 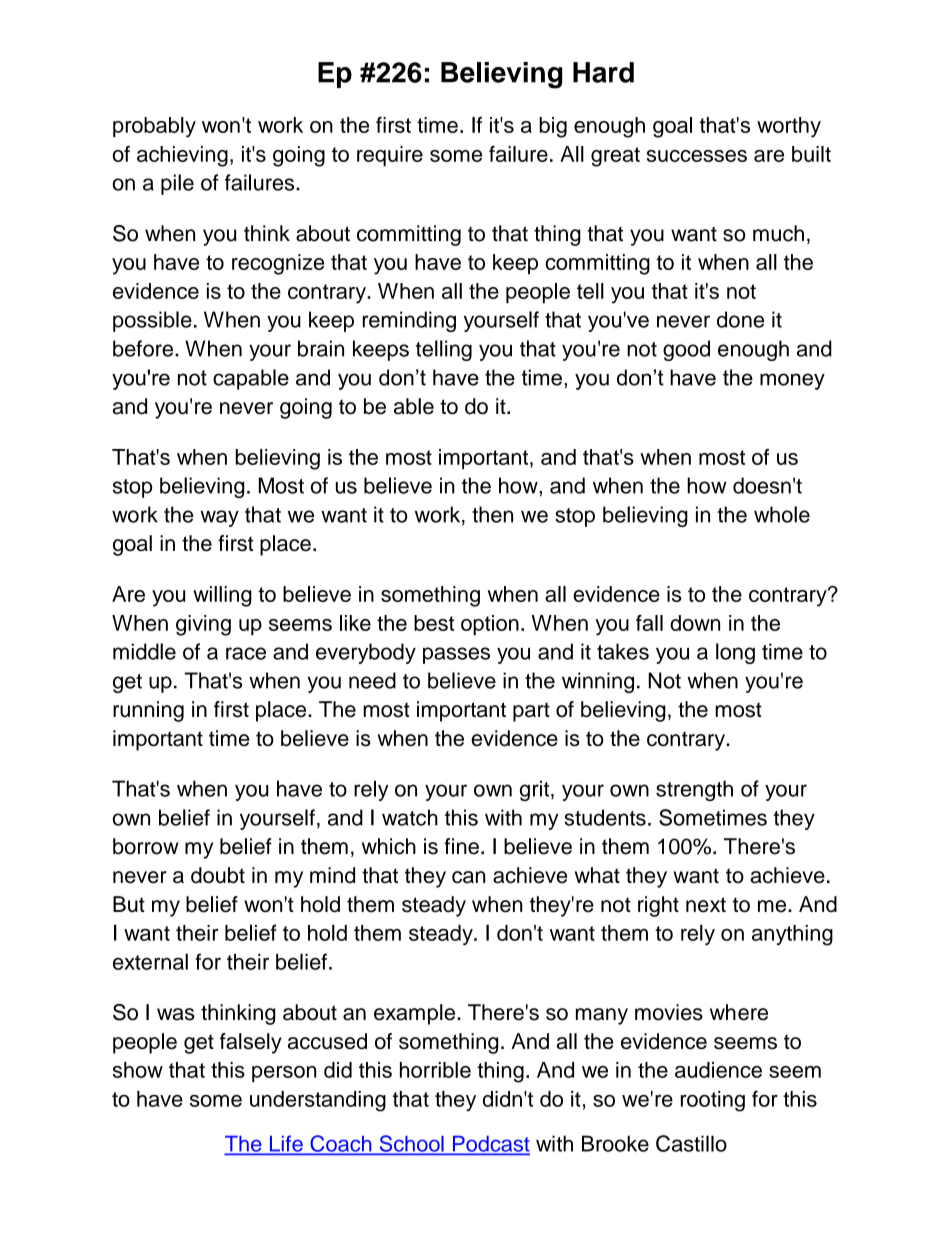 I want to click on next, so click(x=706, y=905).
